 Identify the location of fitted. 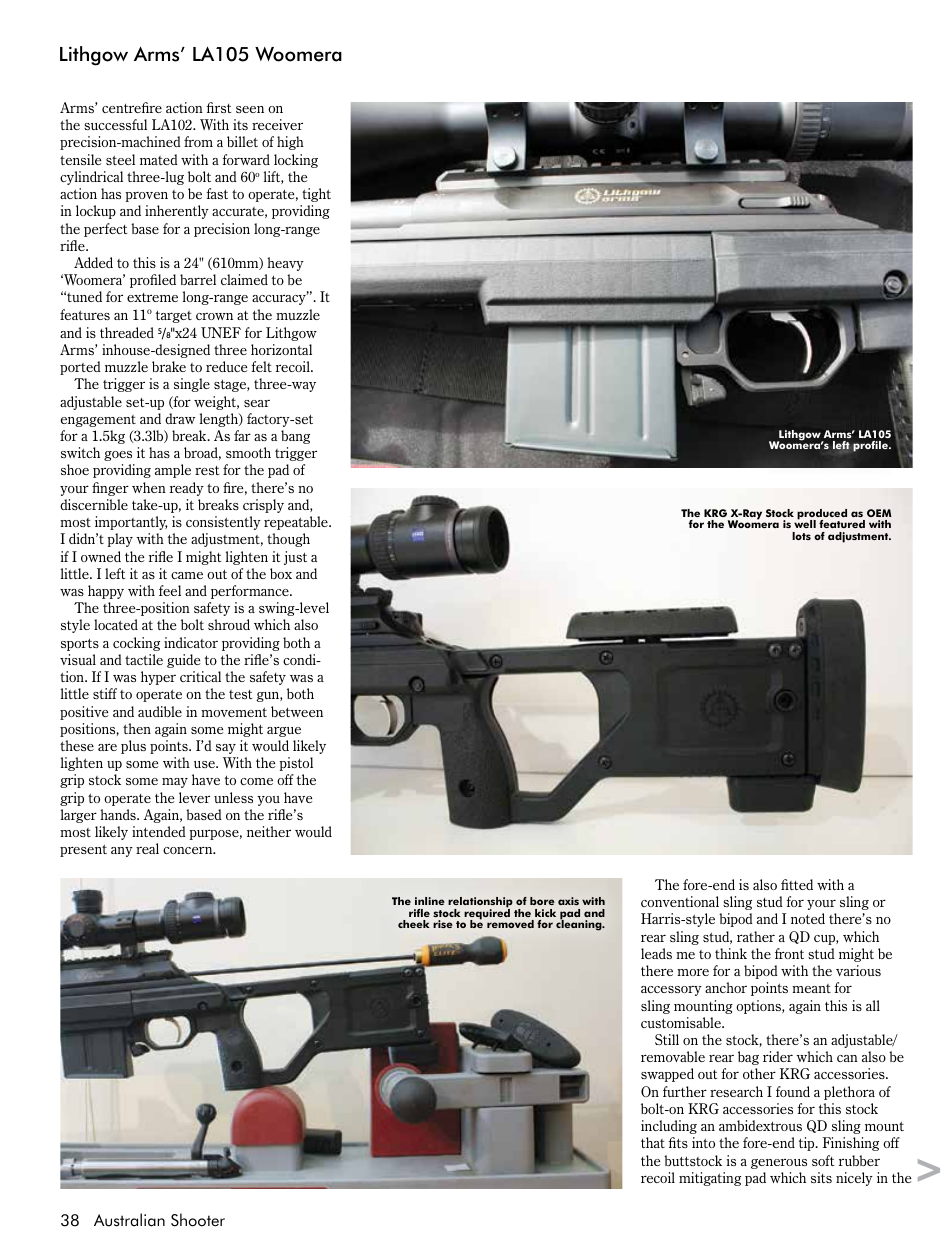
(797, 884).
